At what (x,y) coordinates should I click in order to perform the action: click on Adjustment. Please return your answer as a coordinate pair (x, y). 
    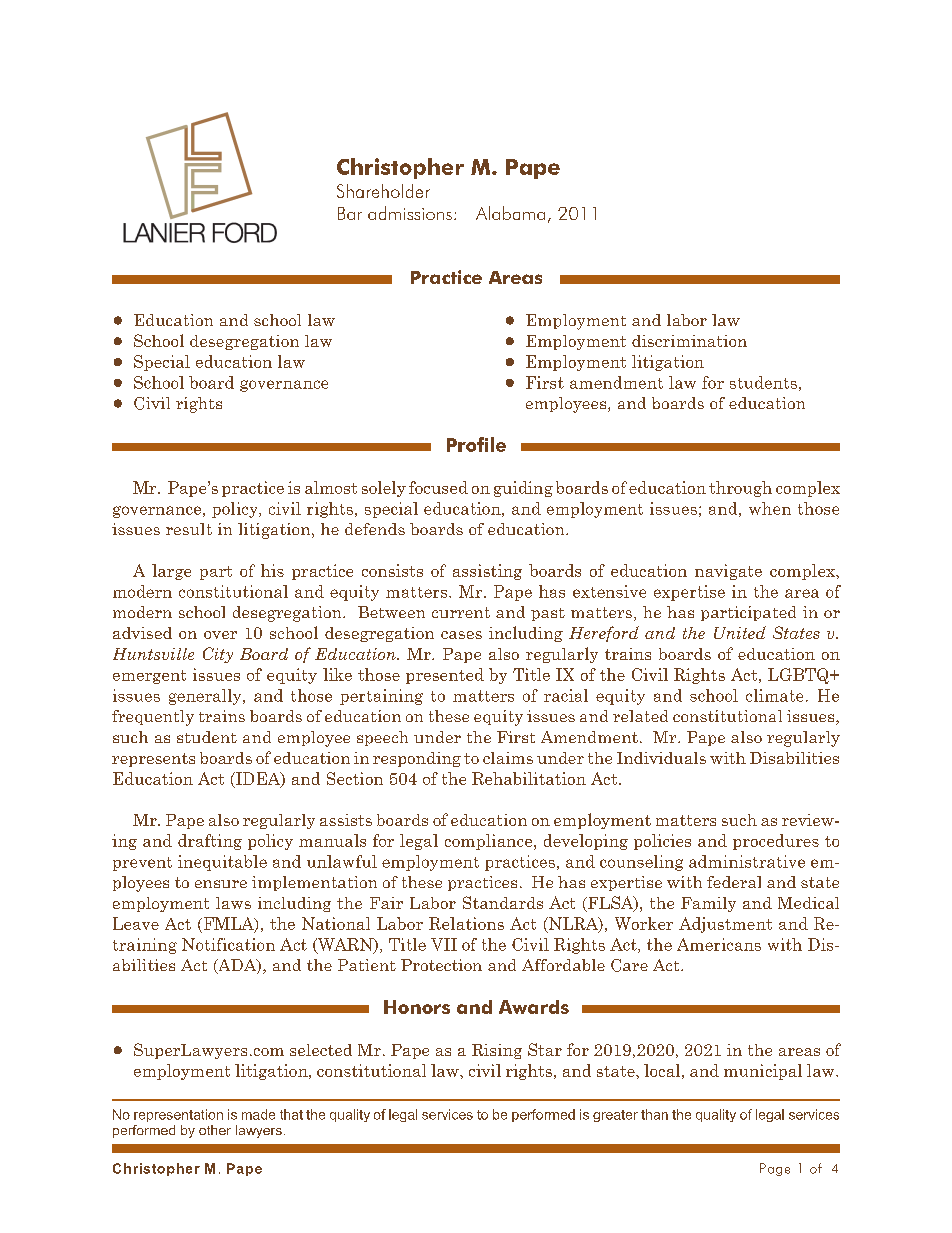
    Looking at the image, I should click on (725, 925).
